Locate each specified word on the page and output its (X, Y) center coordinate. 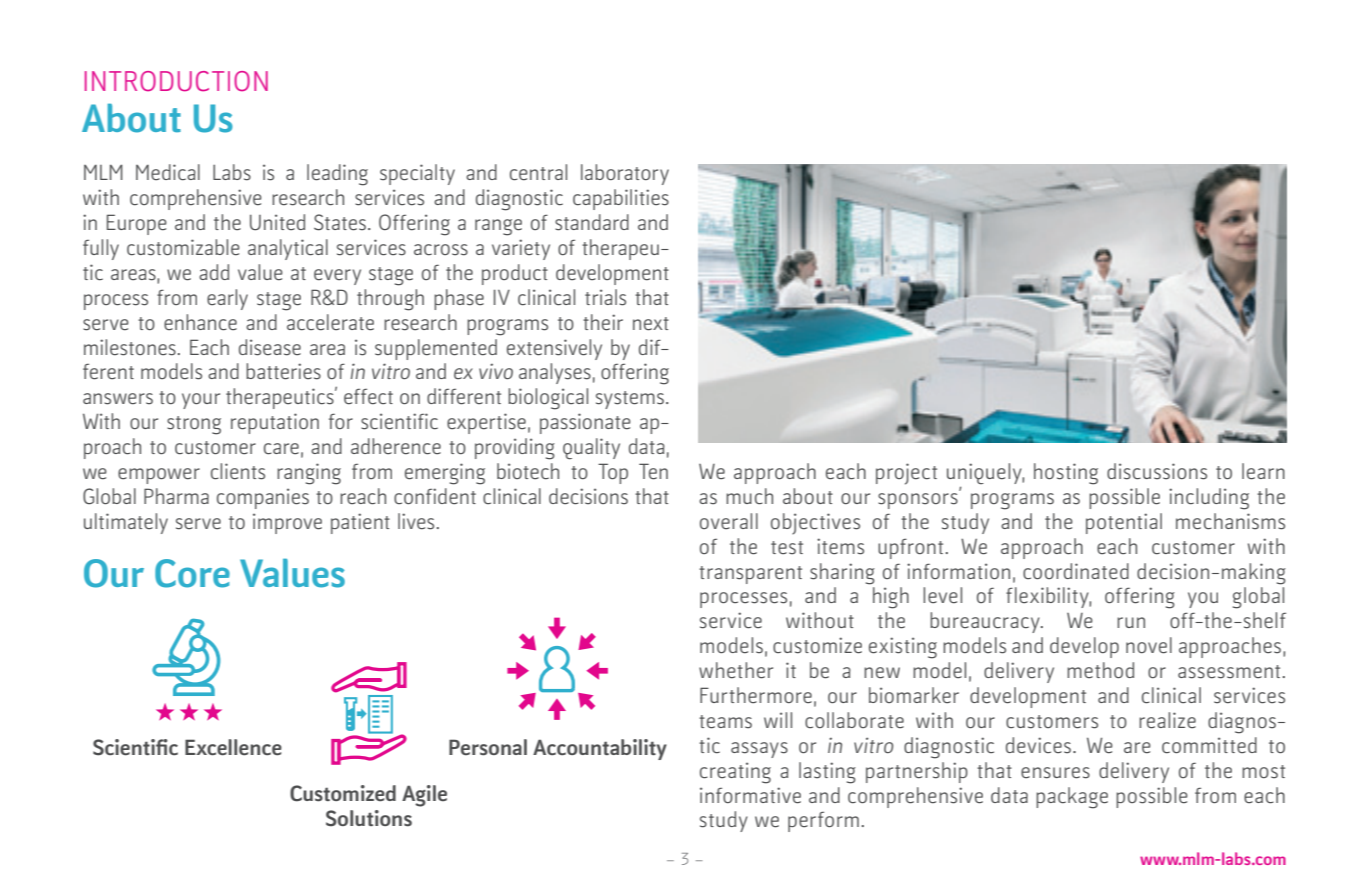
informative (750, 795)
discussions (1157, 471)
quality (591, 449)
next (651, 324)
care (281, 449)
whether (736, 670)
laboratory (625, 174)
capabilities (621, 199)
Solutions (369, 818)
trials (605, 297)
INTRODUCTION (176, 81)
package (1072, 798)
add (214, 272)
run (1131, 622)
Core (192, 573)
